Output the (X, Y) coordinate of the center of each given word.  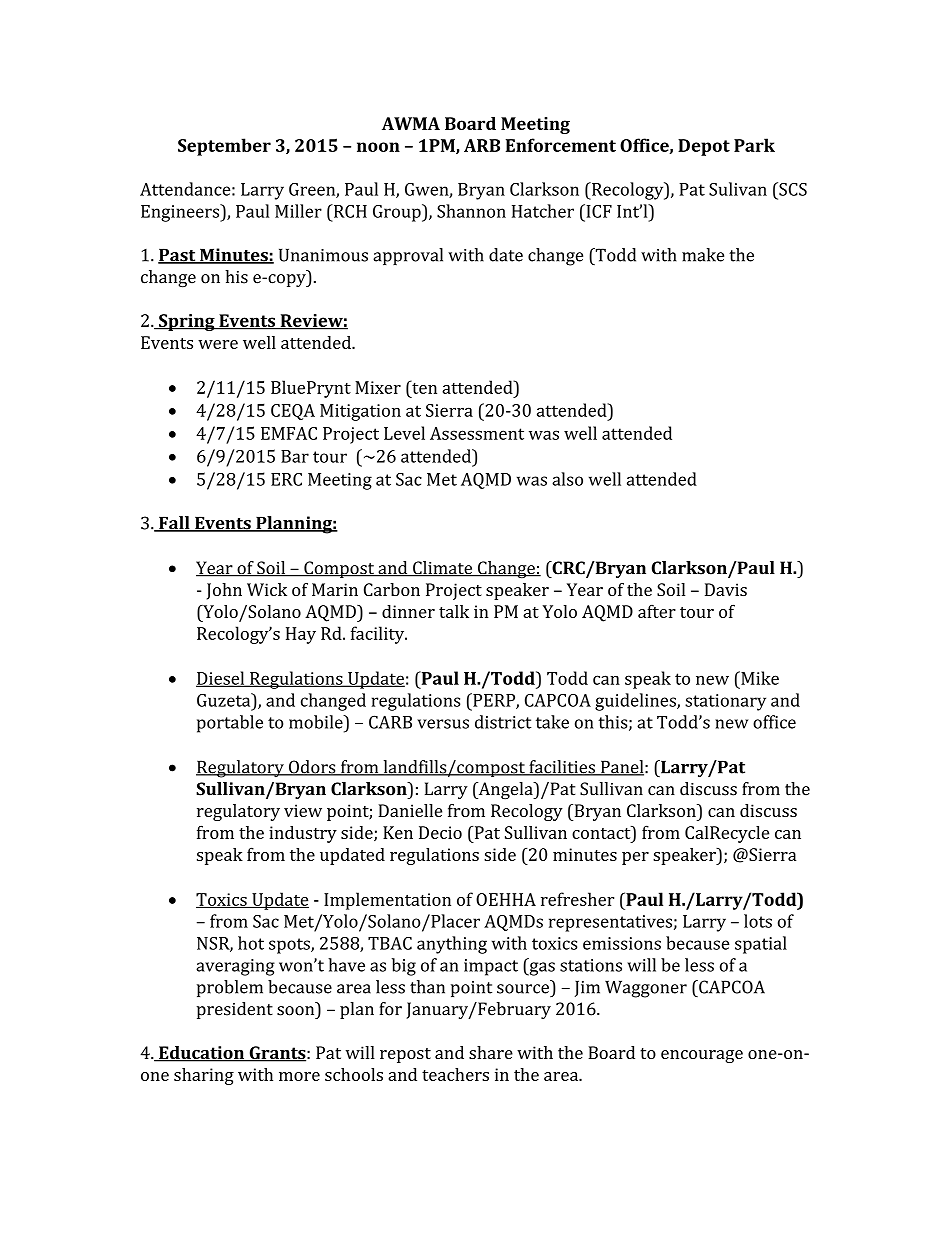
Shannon (471, 211)
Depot (704, 147)
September (224, 147)
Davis (726, 589)
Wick (267, 589)
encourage (702, 1056)
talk (454, 611)
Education (202, 1054)
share (491, 1052)
